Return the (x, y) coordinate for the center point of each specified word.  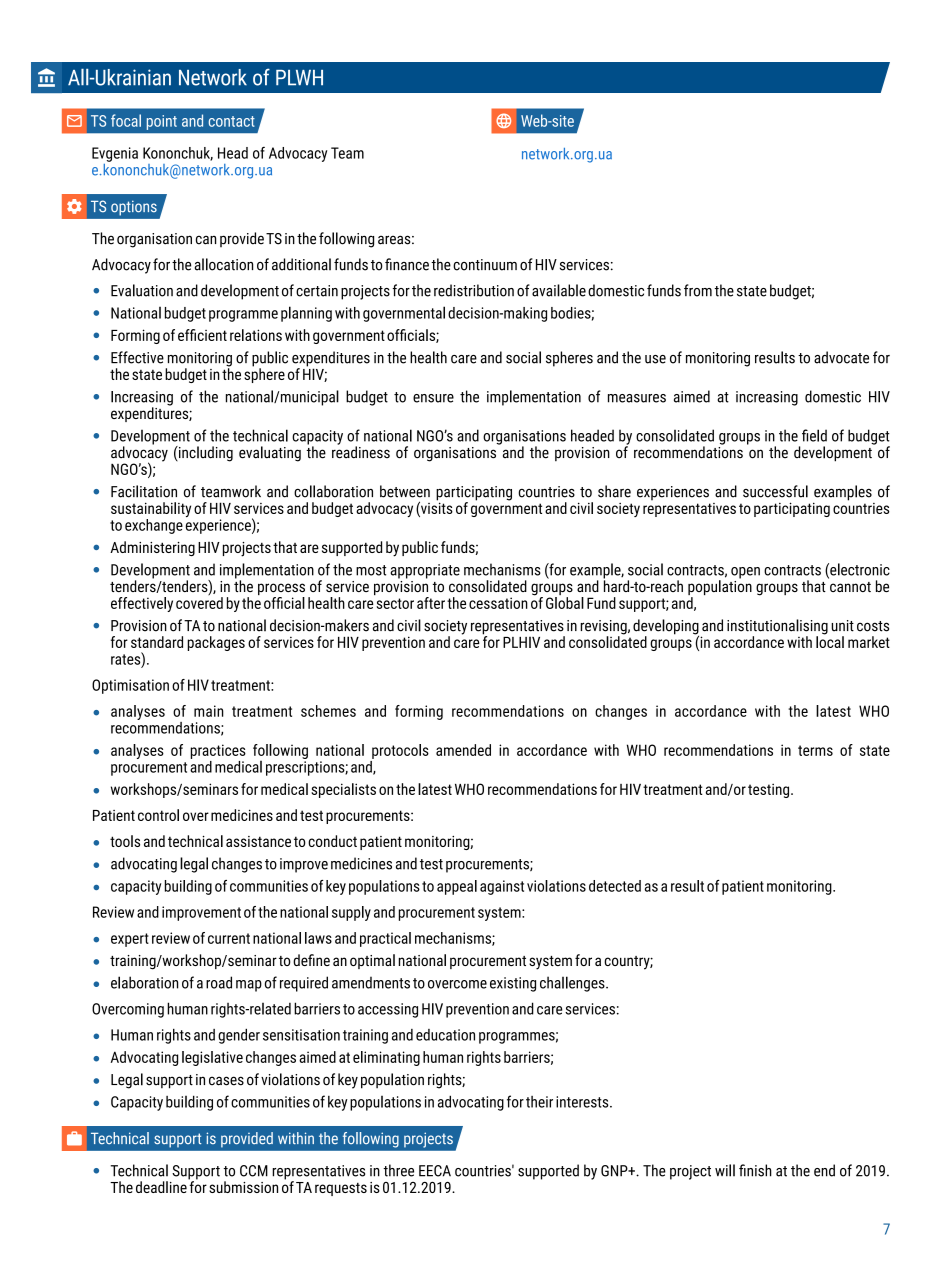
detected (615, 886)
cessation (498, 603)
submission (243, 1187)
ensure (433, 398)
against (502, 887)
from (698, 290)
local (830, 641)
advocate (841, 357)
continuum (485, 265)
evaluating (270, 454)
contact (232, 121)
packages (216, 643)
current (229, 938)
